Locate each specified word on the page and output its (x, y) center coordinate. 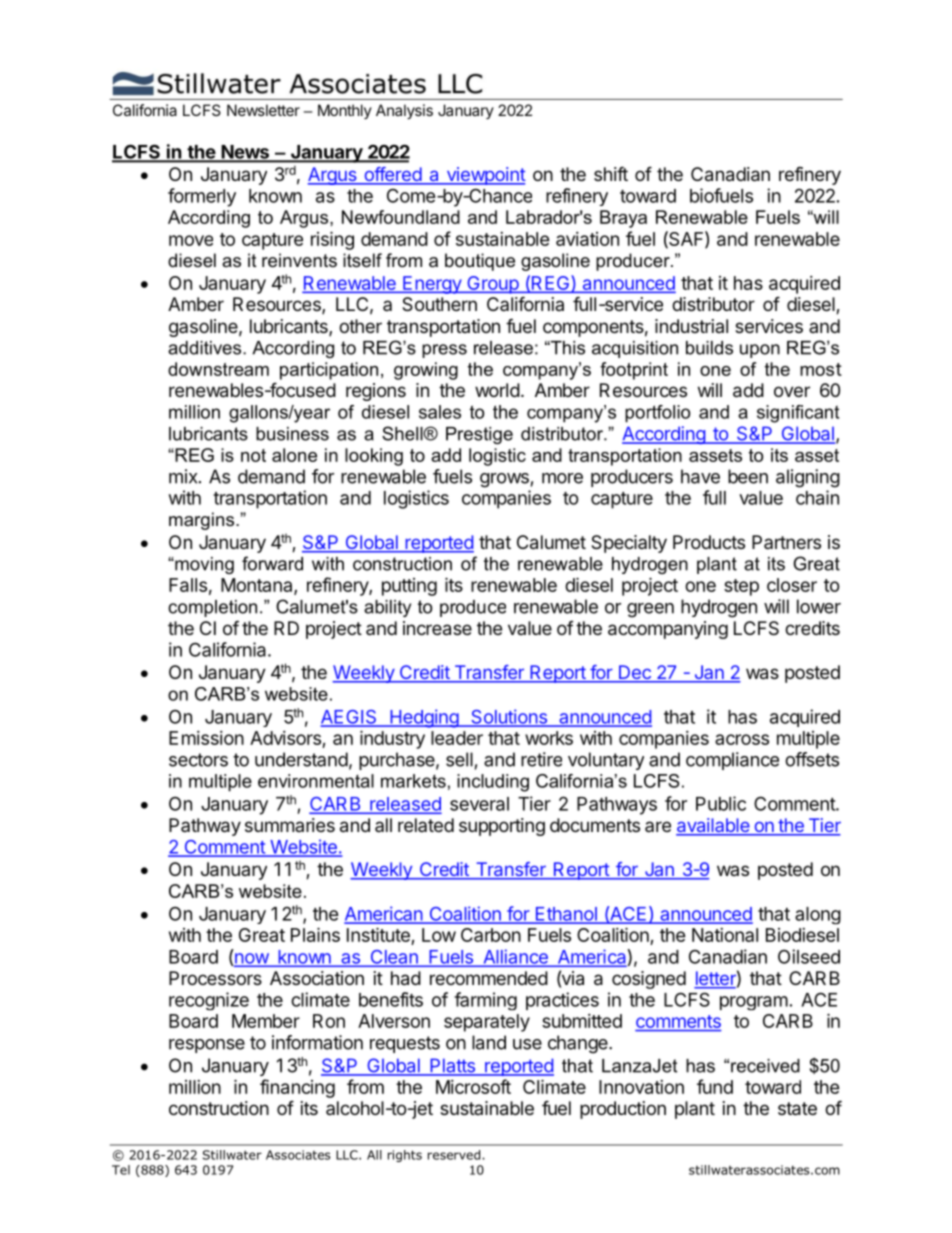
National (725, 935)
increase (437, 628)
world (497, 390)
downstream (218, 369)
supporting (502, 827)
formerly (202, 197)
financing (297, 1088)
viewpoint (485, 176)
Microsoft (473, 1086)
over (792, 391)
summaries (290, 825)
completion (212, 608)
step (741, 587)
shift (611, 173)
